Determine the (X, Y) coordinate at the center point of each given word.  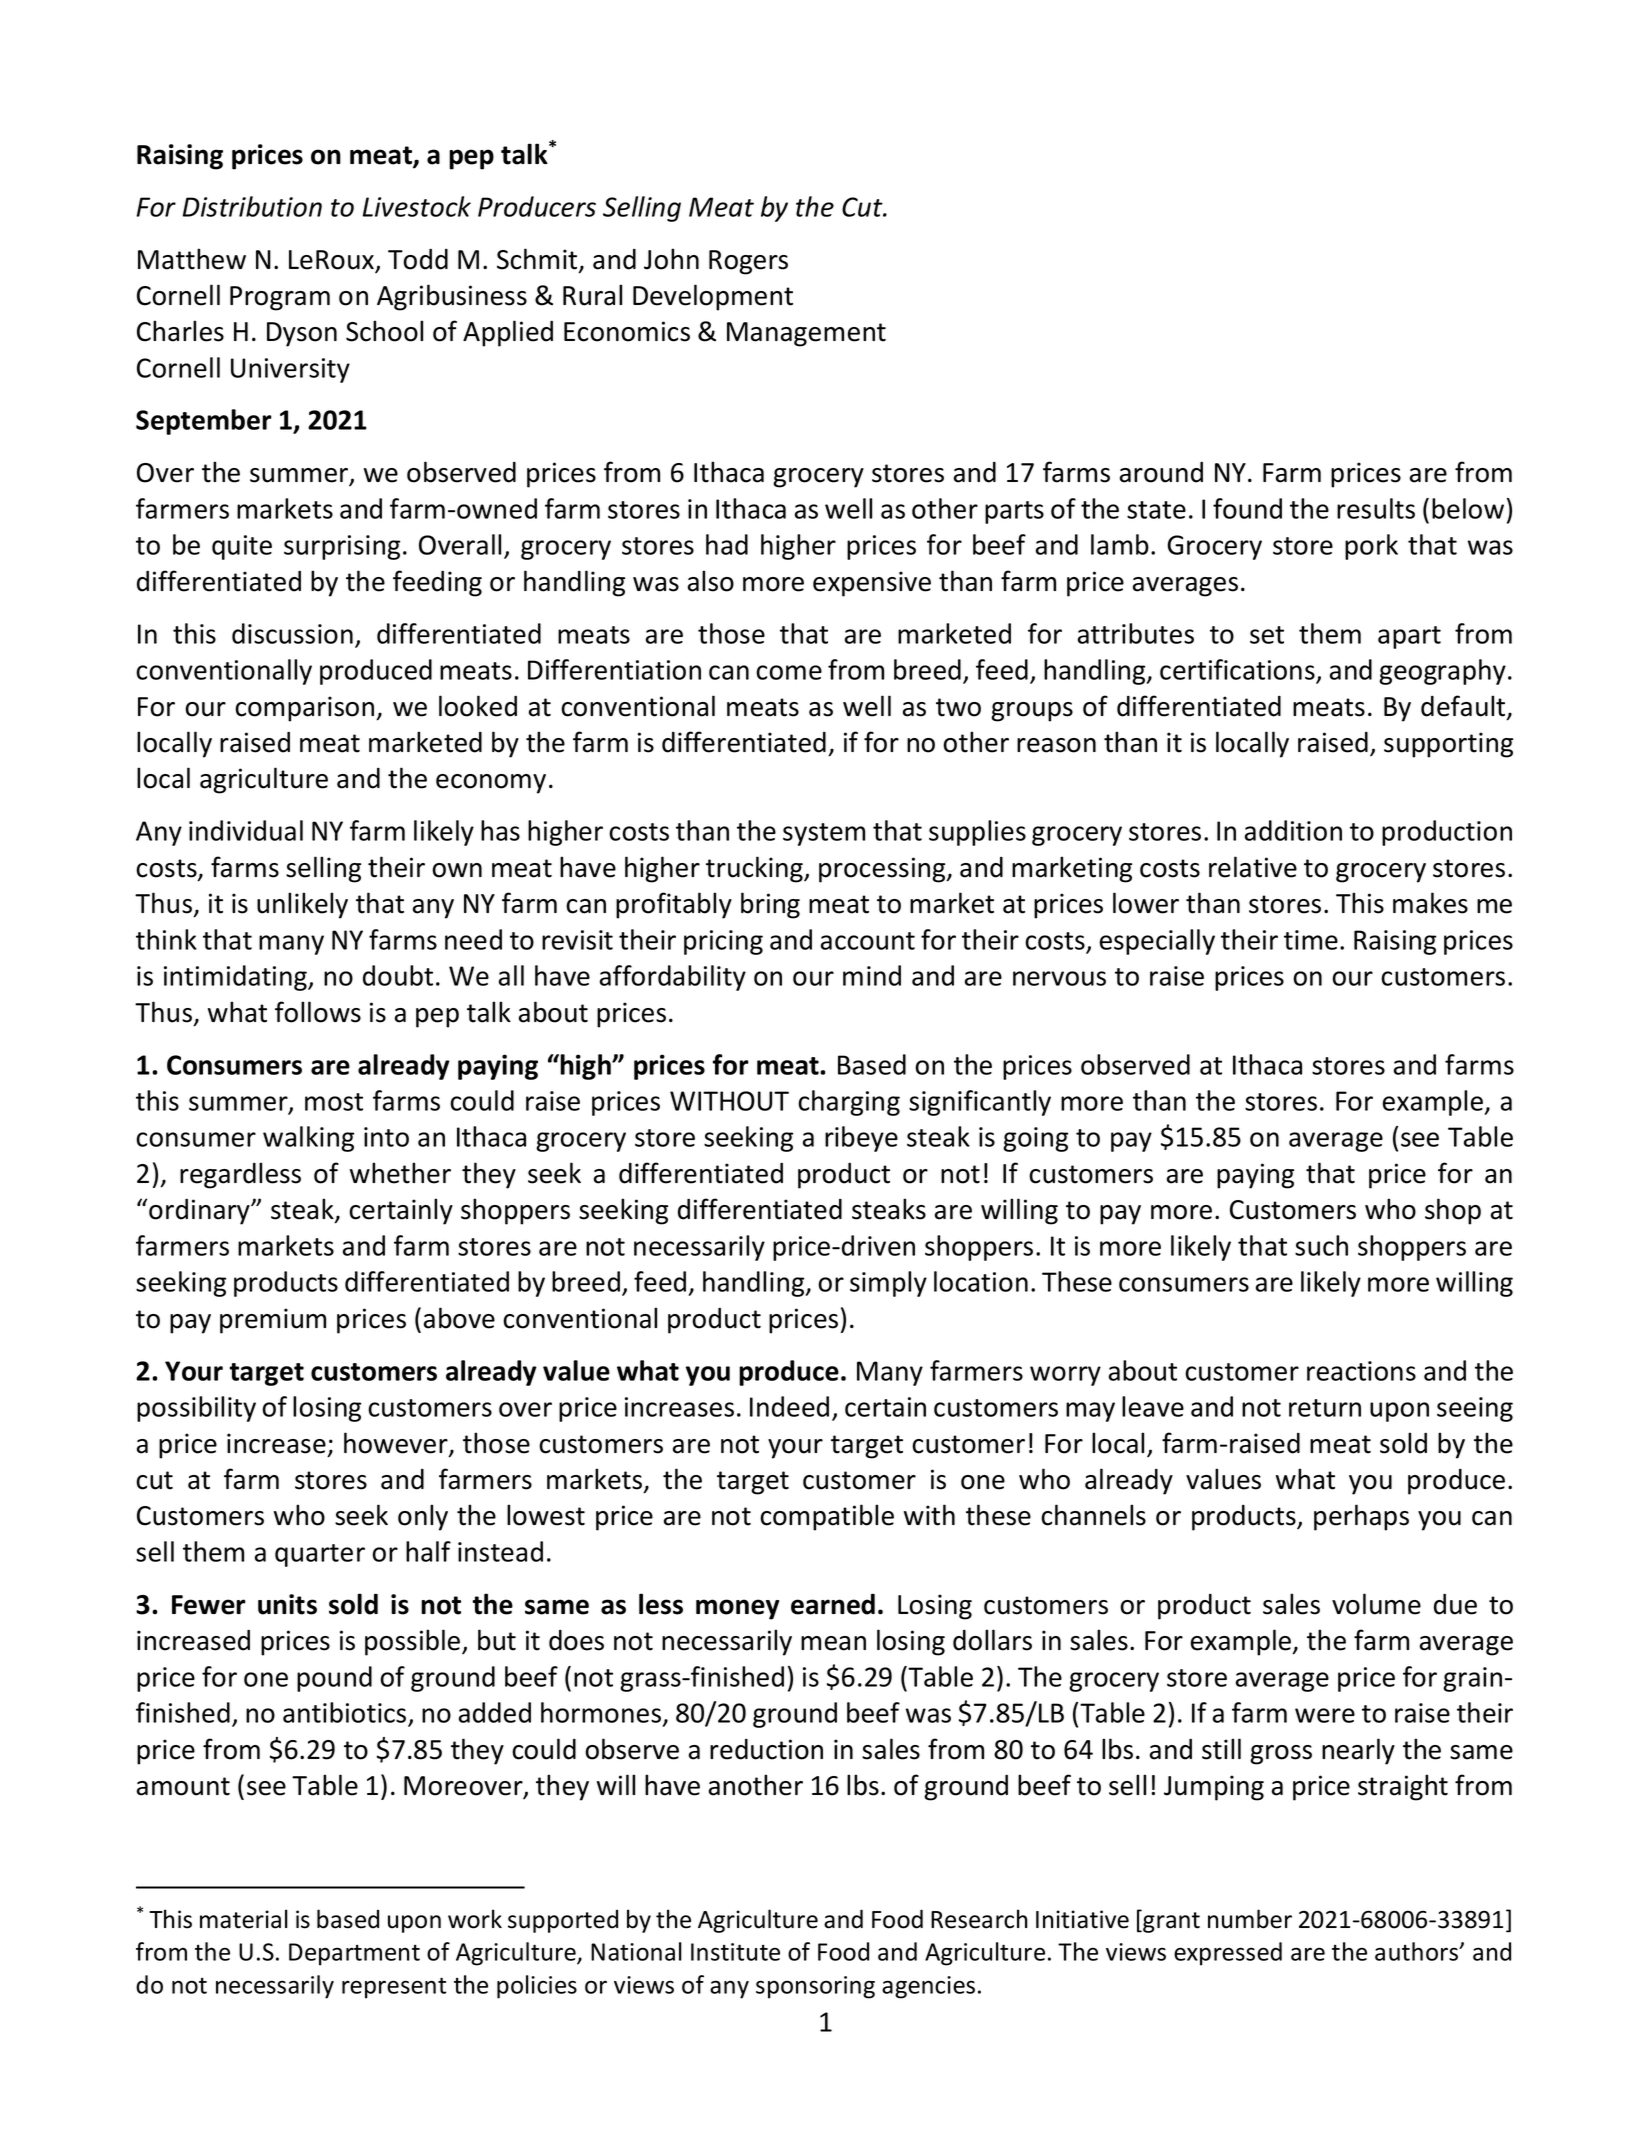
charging (849, 1103)
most (334, 1102)
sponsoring (815, 1987)
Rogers (748, 262)
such (1321, 1245)
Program (280, 298)
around (1161, 472)
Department (354, 1954)
